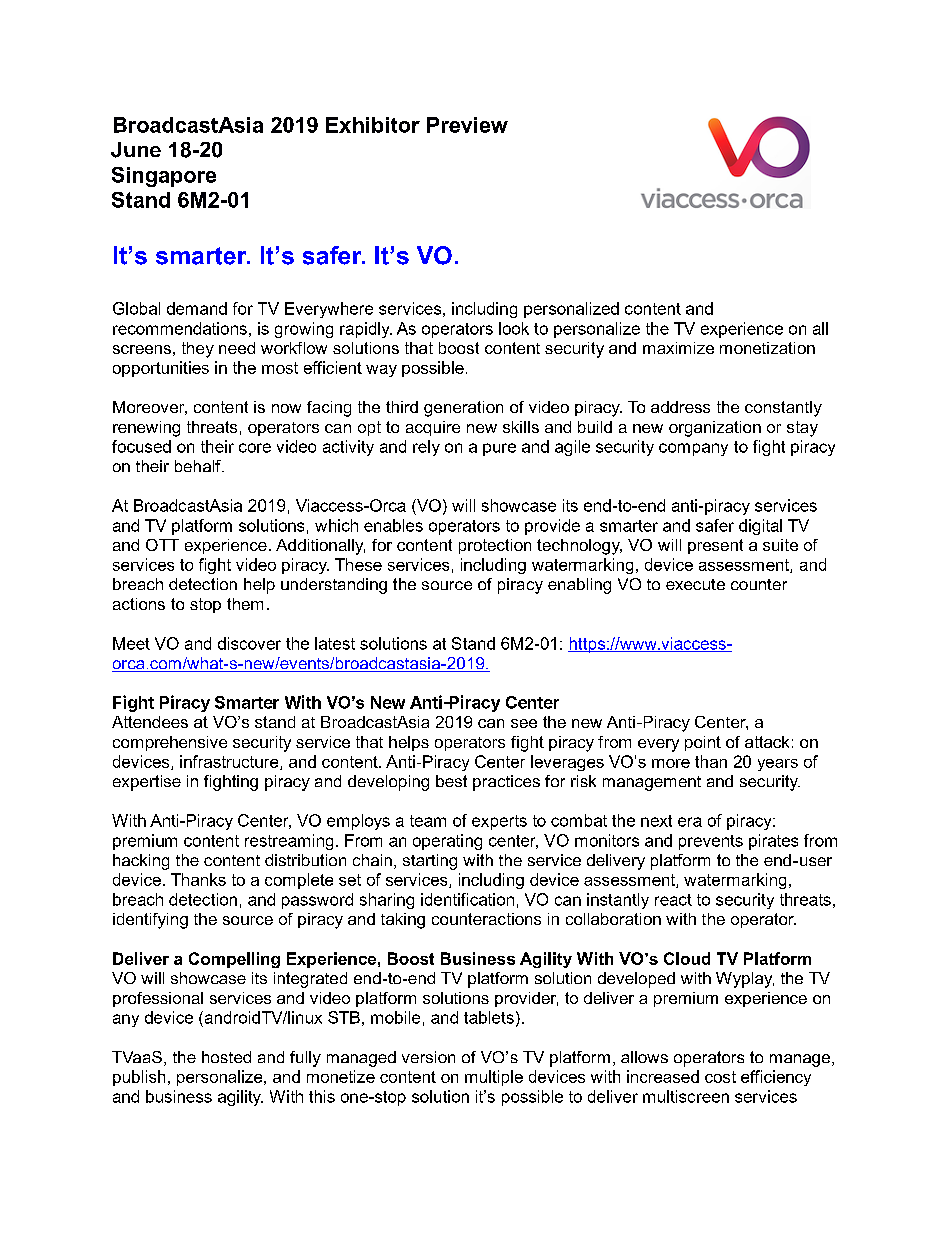 This document has height=1233, width=952. Describe the element at coordinates (245, 604) in the document. I see `them` at that location.
